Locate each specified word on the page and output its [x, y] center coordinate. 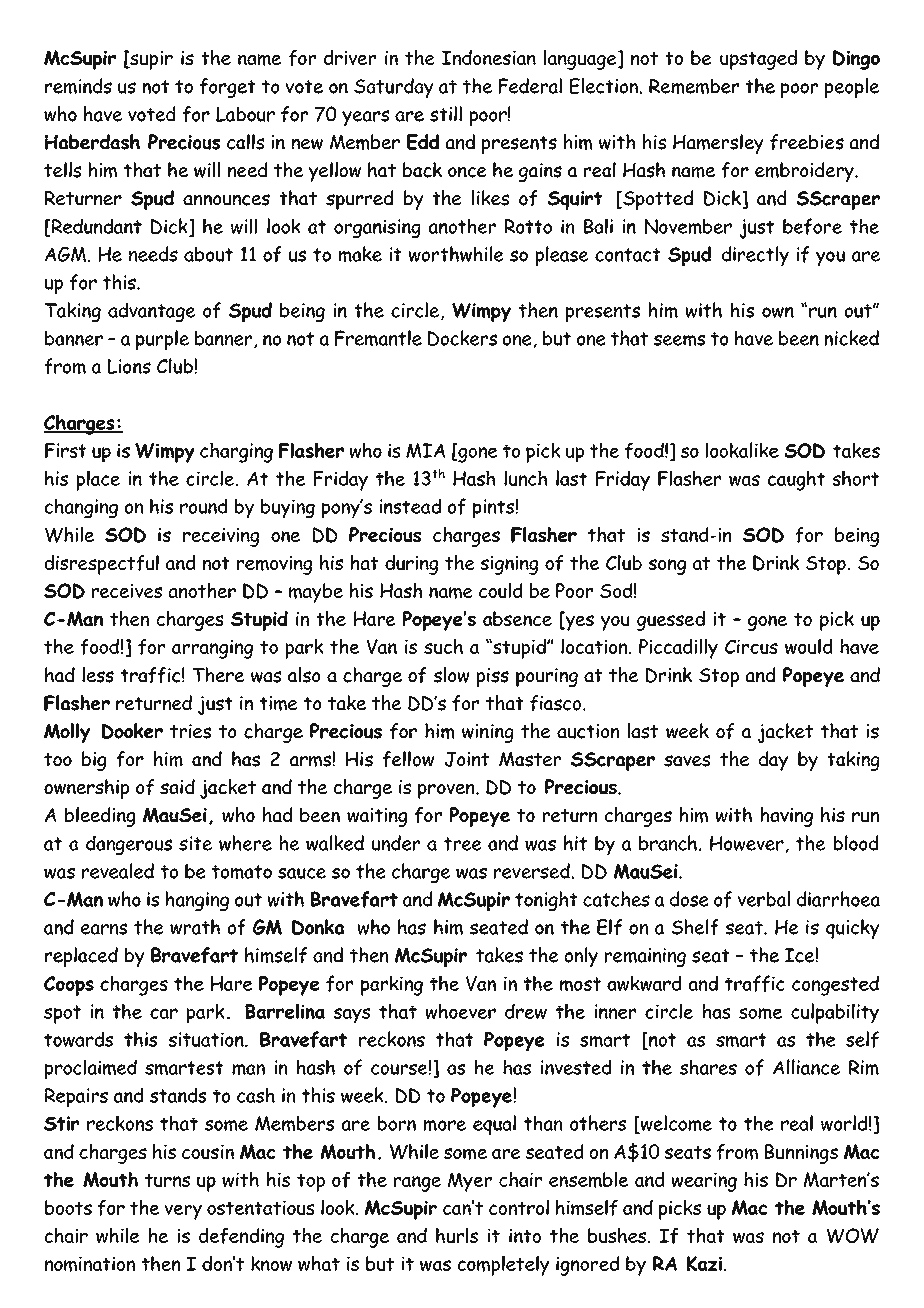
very [183, 1212]
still [446, 114]
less [98, 675]
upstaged [758, 60]
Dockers [462, 338]
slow [452, 675]
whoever [460, 1011]
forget [227, 88]
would [809, 646]
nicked [851, 338]
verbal [764, 899]
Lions [129, 366]
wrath [195, 927]
